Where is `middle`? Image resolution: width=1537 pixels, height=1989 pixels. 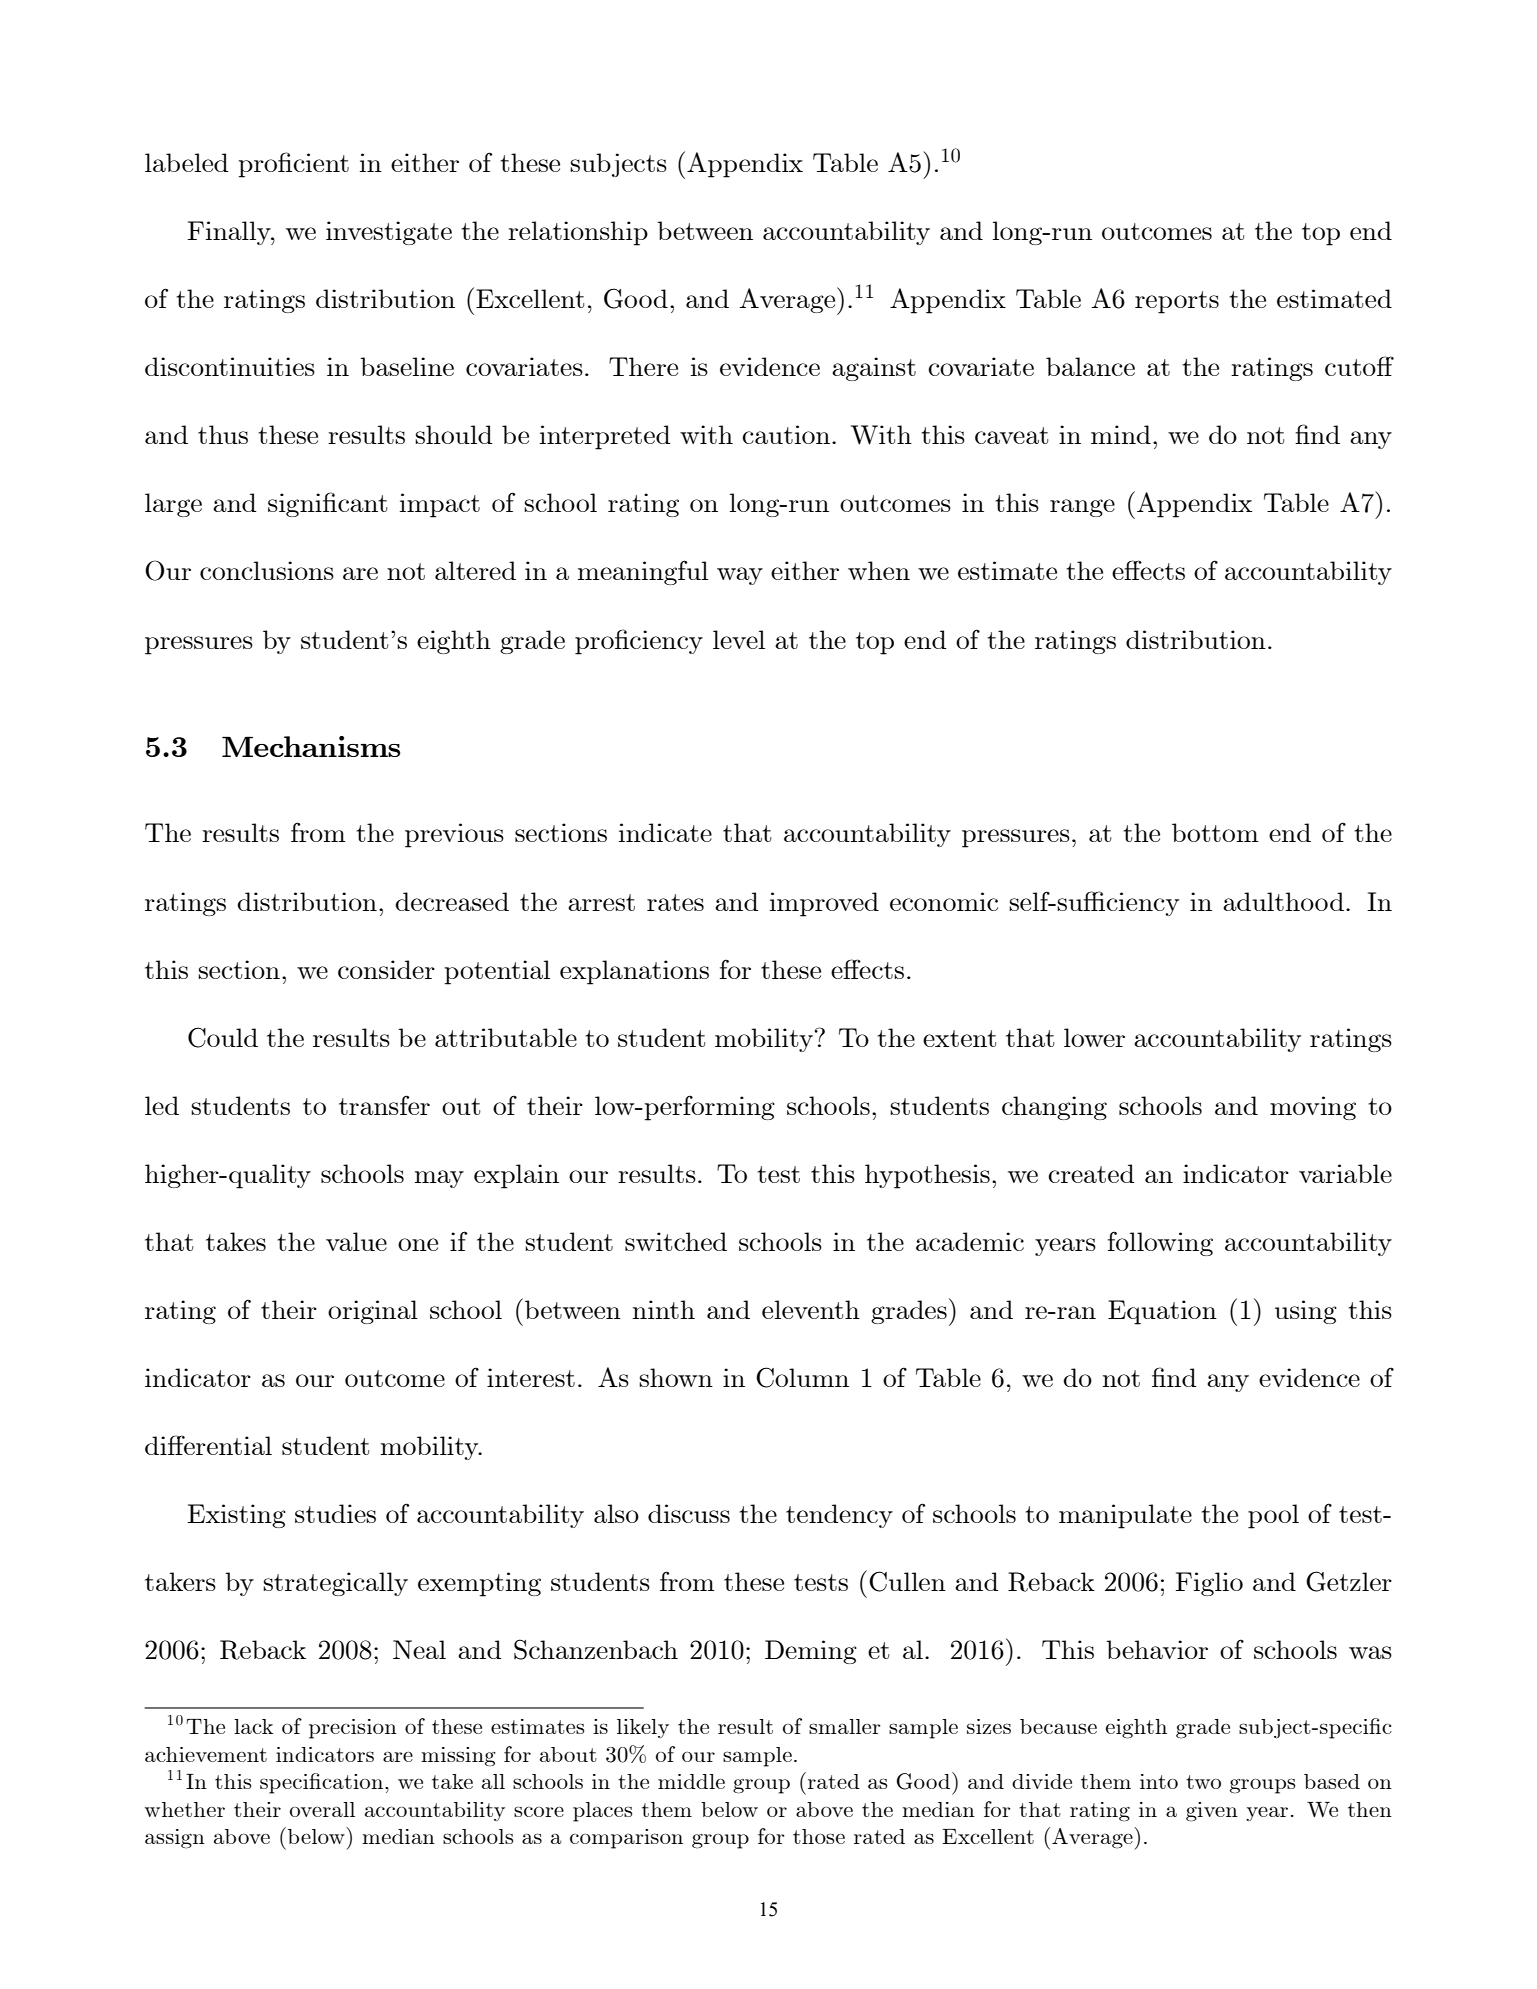
middle is located at coordinates (691, 1781).
